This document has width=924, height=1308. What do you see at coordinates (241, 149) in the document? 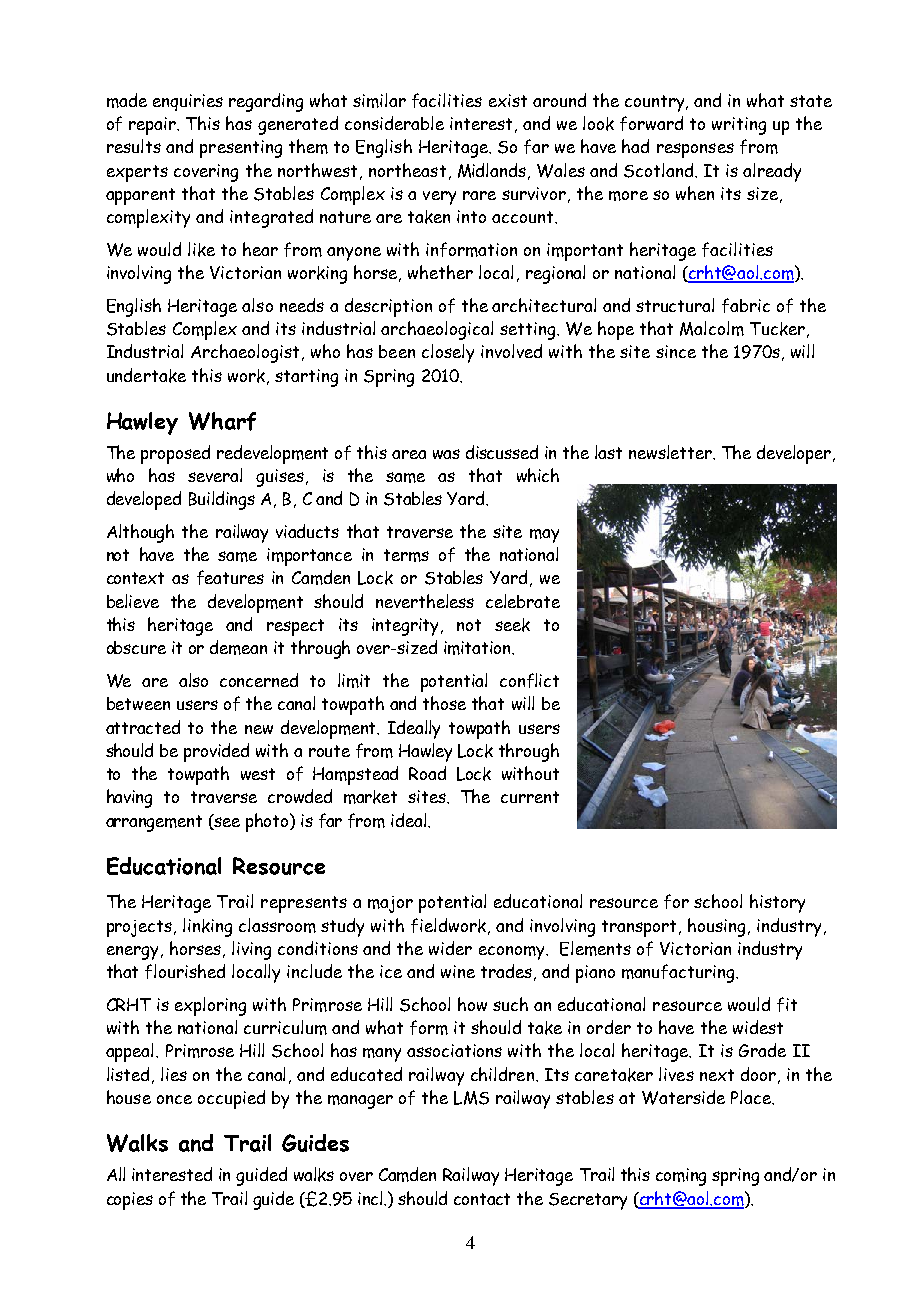
I see `presenting` at bounding box center [241, 149].
